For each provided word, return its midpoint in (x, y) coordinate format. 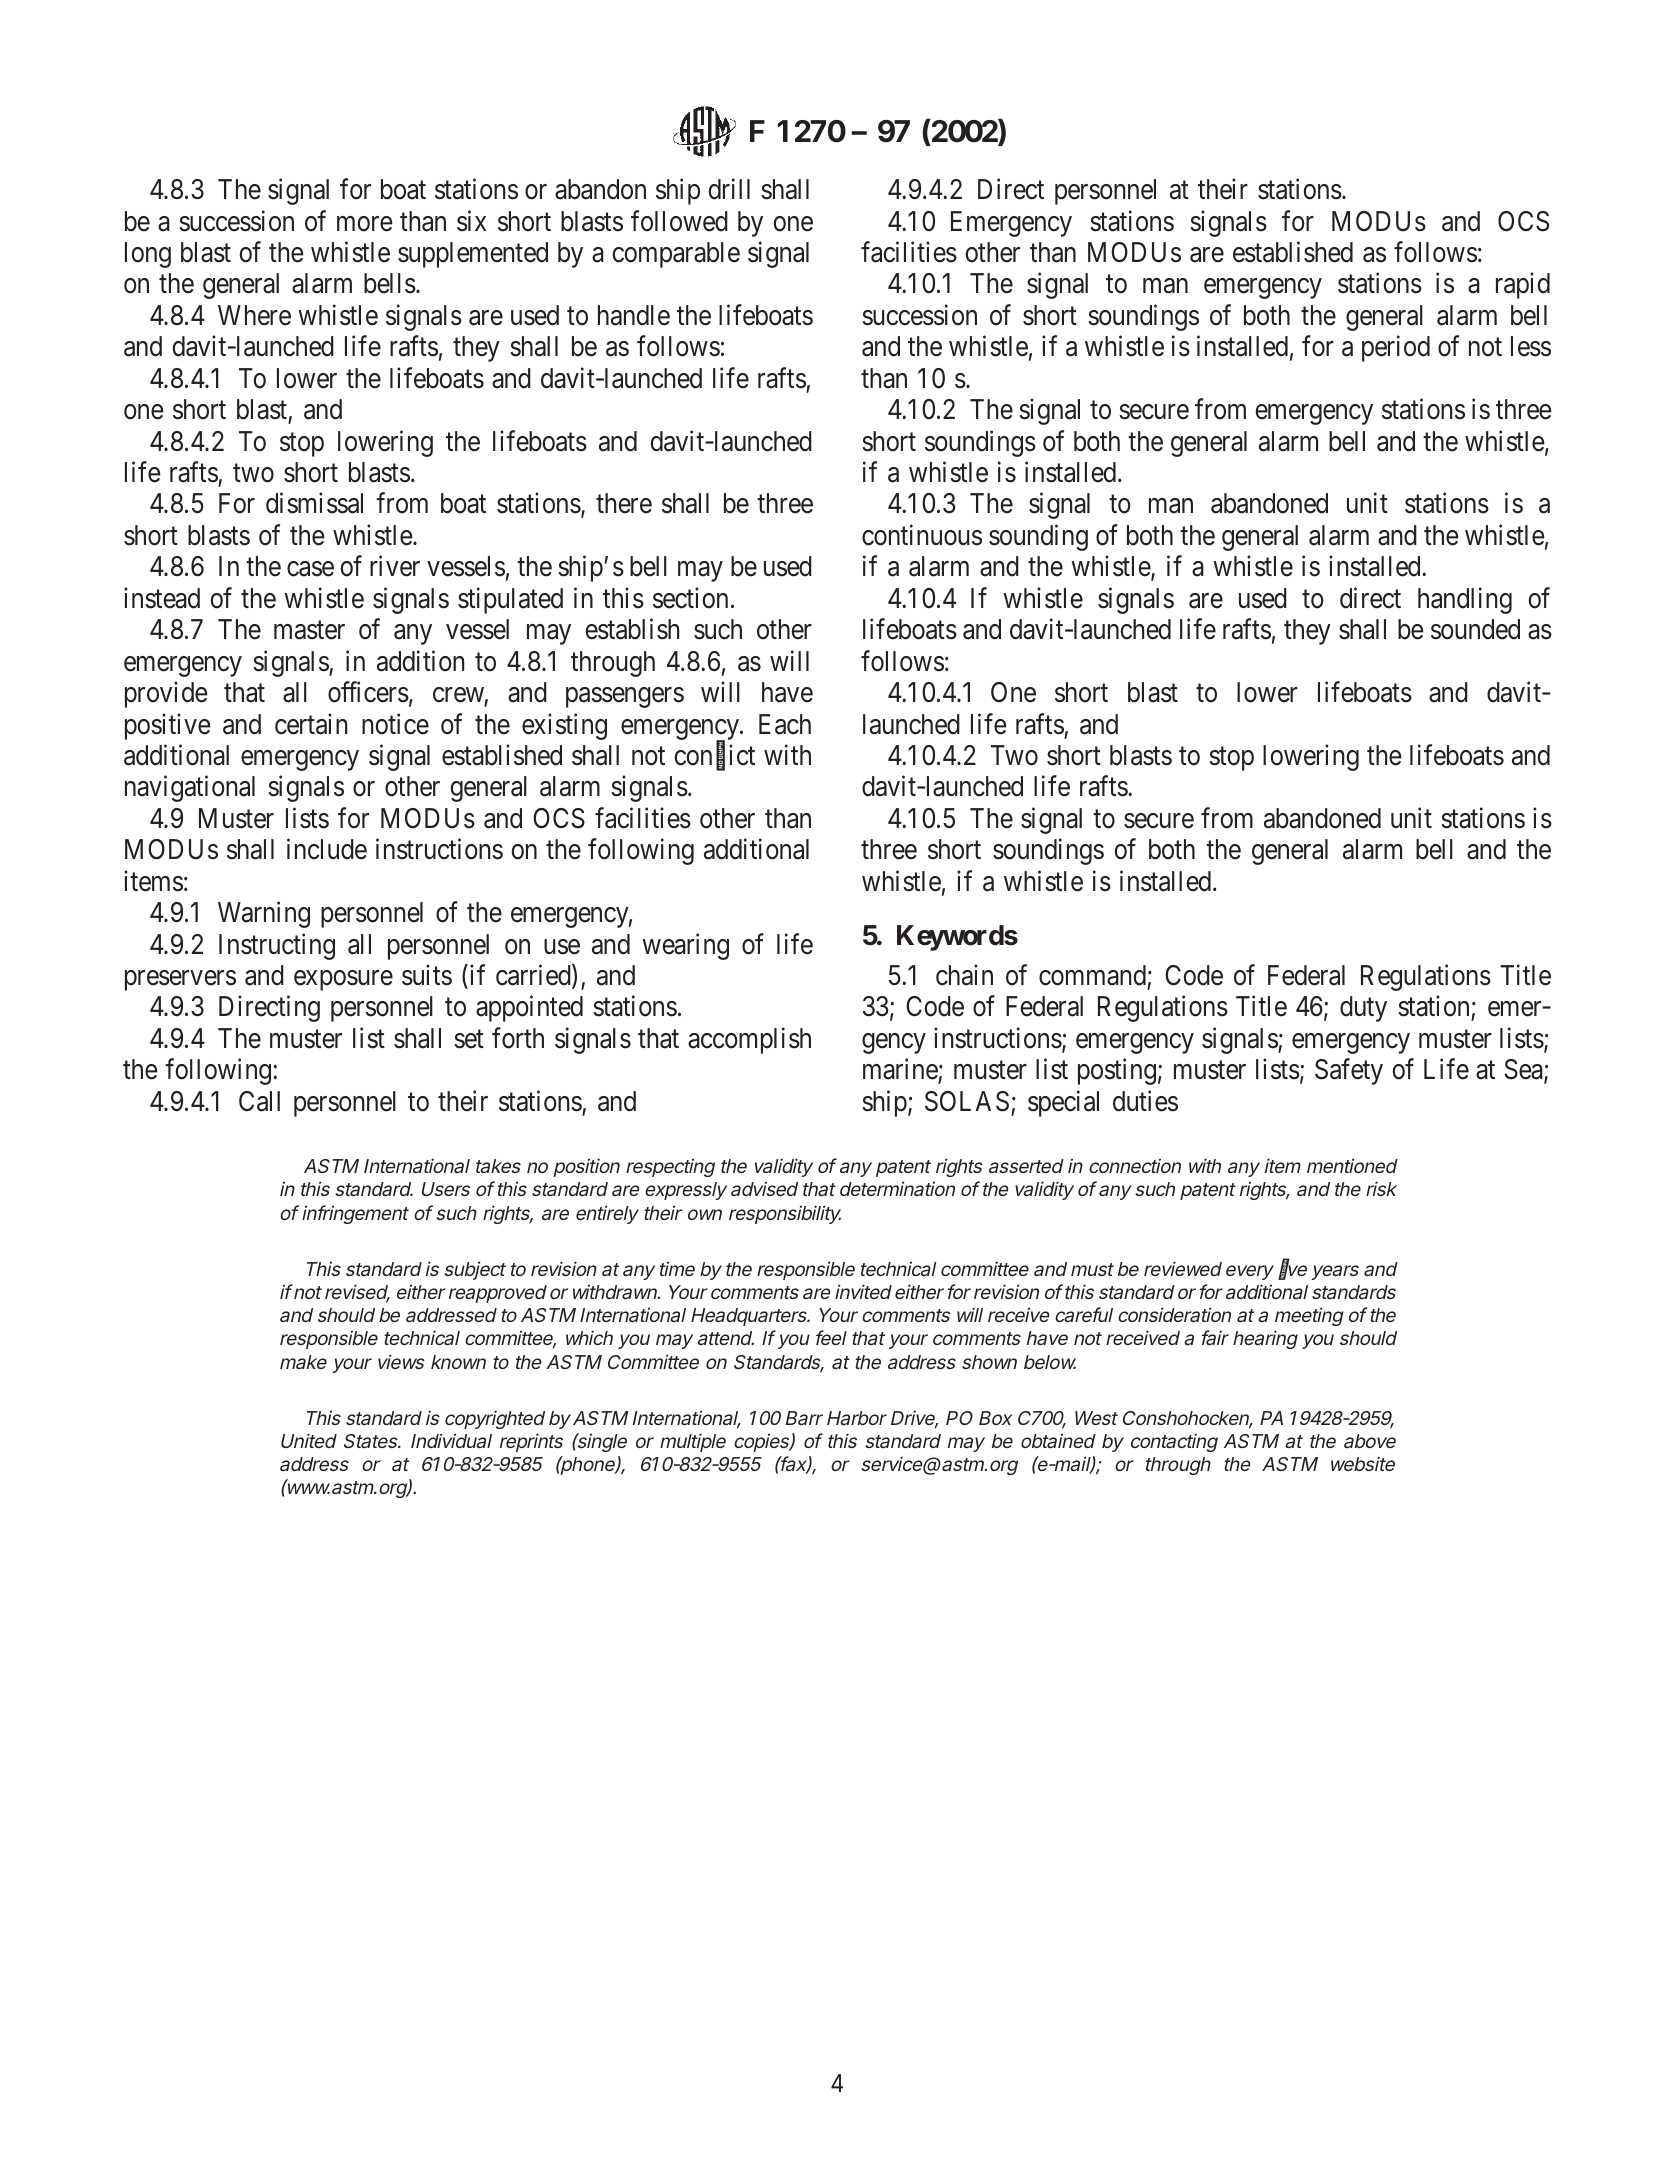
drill (729, 189)
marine (901, 1071)
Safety (1349, 1072)
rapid (1523, 286)
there (624, 503)
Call (259, 1101)
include (327, 849)
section (690, 598)
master (309, 630)
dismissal (314, 503)
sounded (1475, 629)
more (364, 224)
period (1396, 349)
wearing (685, 946)
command (1092, 975)
